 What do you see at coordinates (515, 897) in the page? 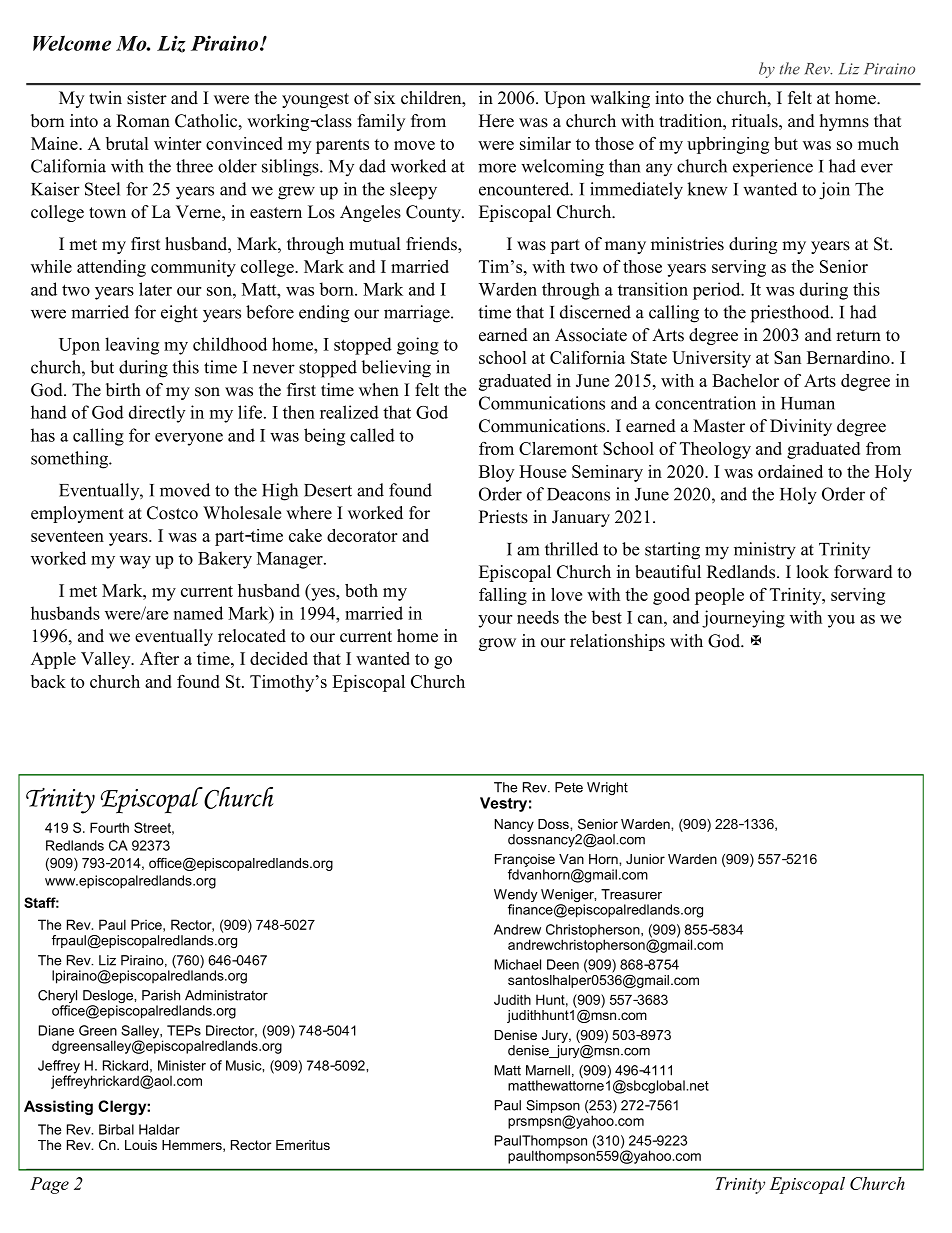
I see `Wendy` at bounding box center [515, 897].
